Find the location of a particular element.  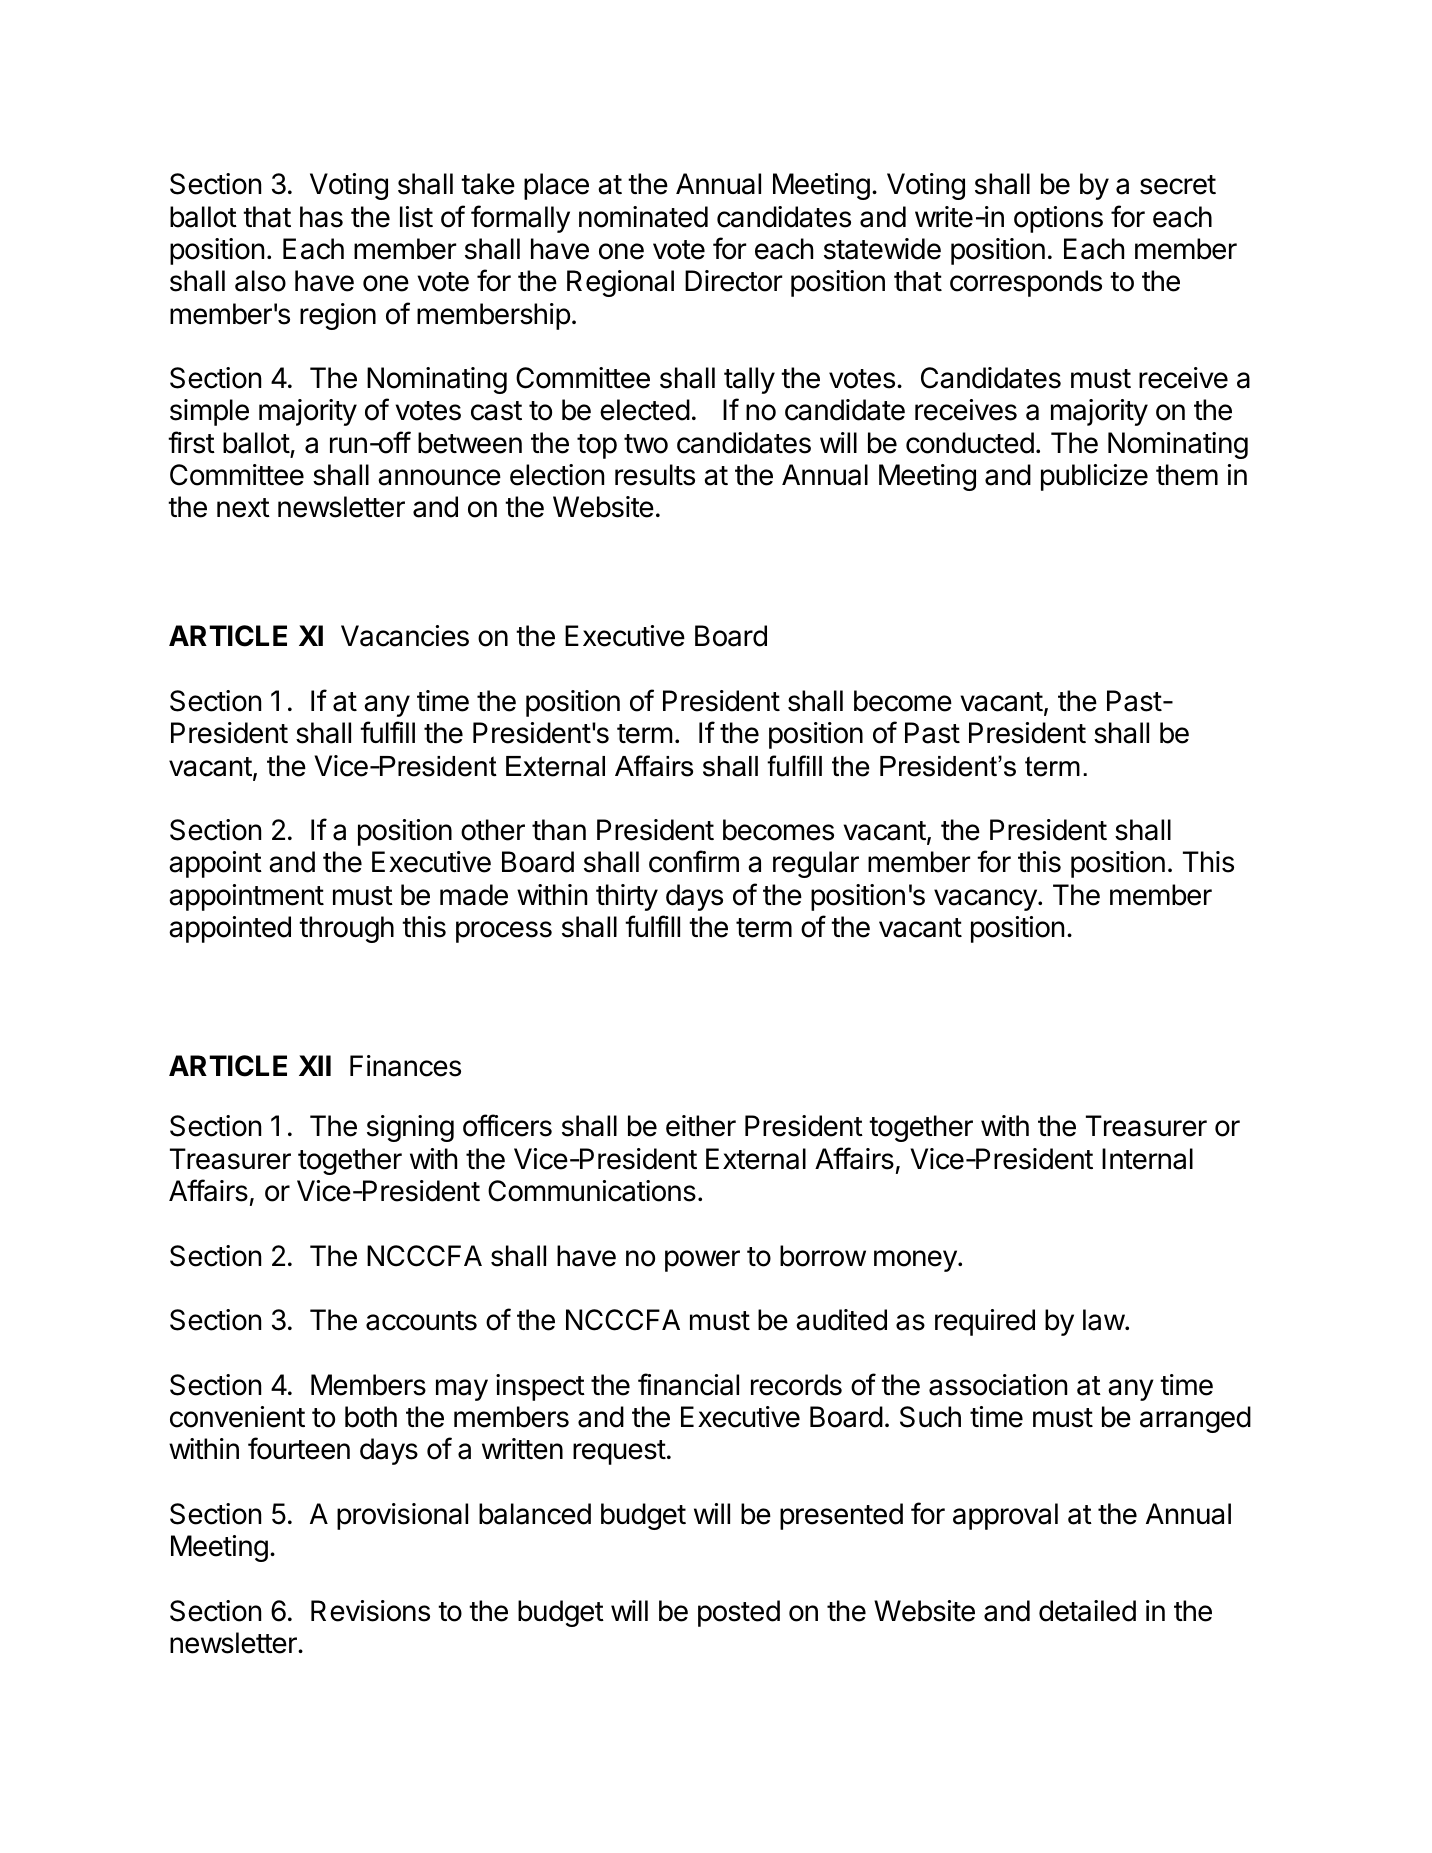

has is located at coordinates (321, 217).
